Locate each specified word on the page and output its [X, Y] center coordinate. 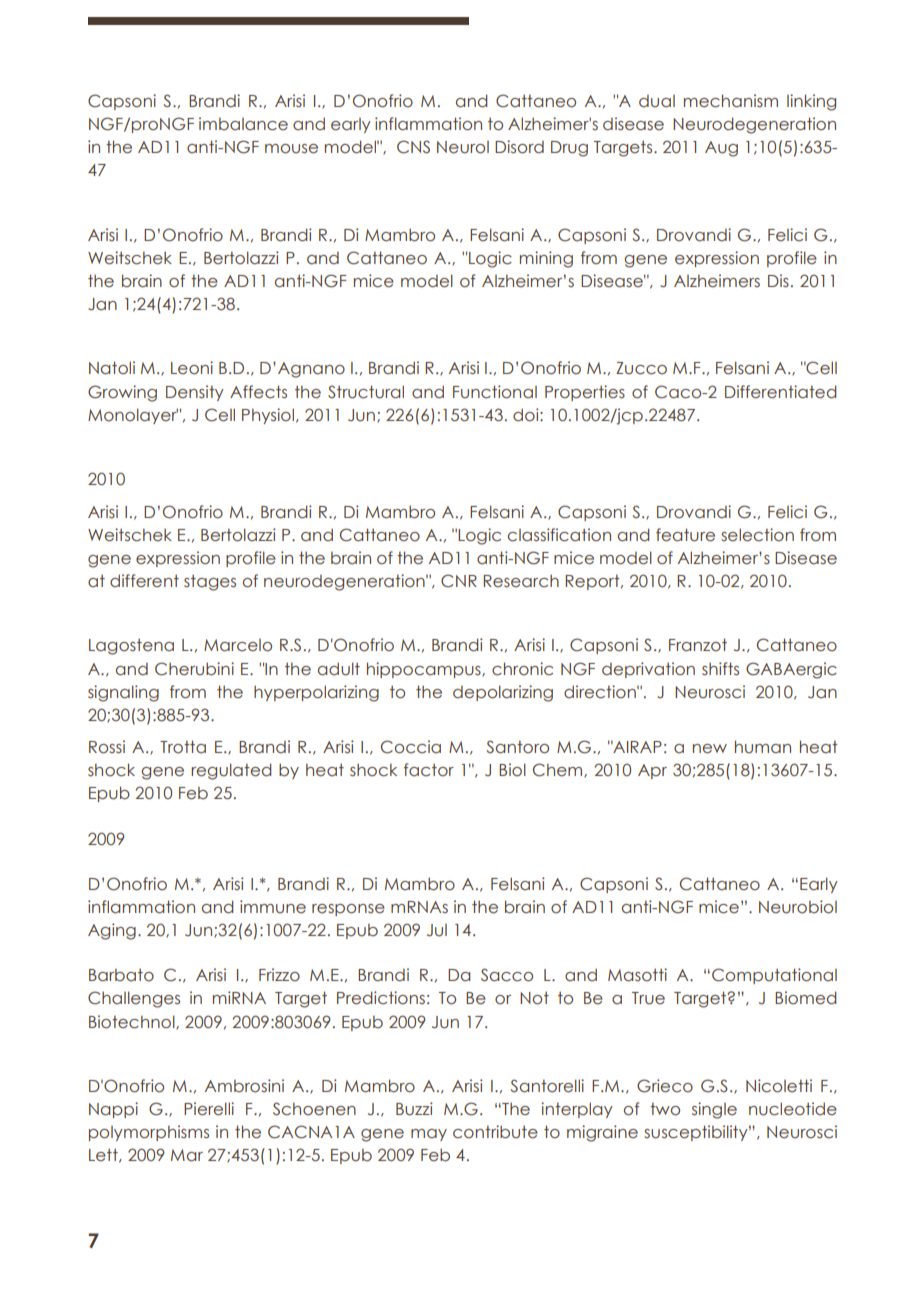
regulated [231, 771]
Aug [721, 149]
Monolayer [133, 416]
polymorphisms [149, 1133]
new [710, 749]
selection [757, 535]
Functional [495, 392]
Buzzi [414, 1109]
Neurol [463, 147]
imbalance [243, 124]
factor [429, 770]
